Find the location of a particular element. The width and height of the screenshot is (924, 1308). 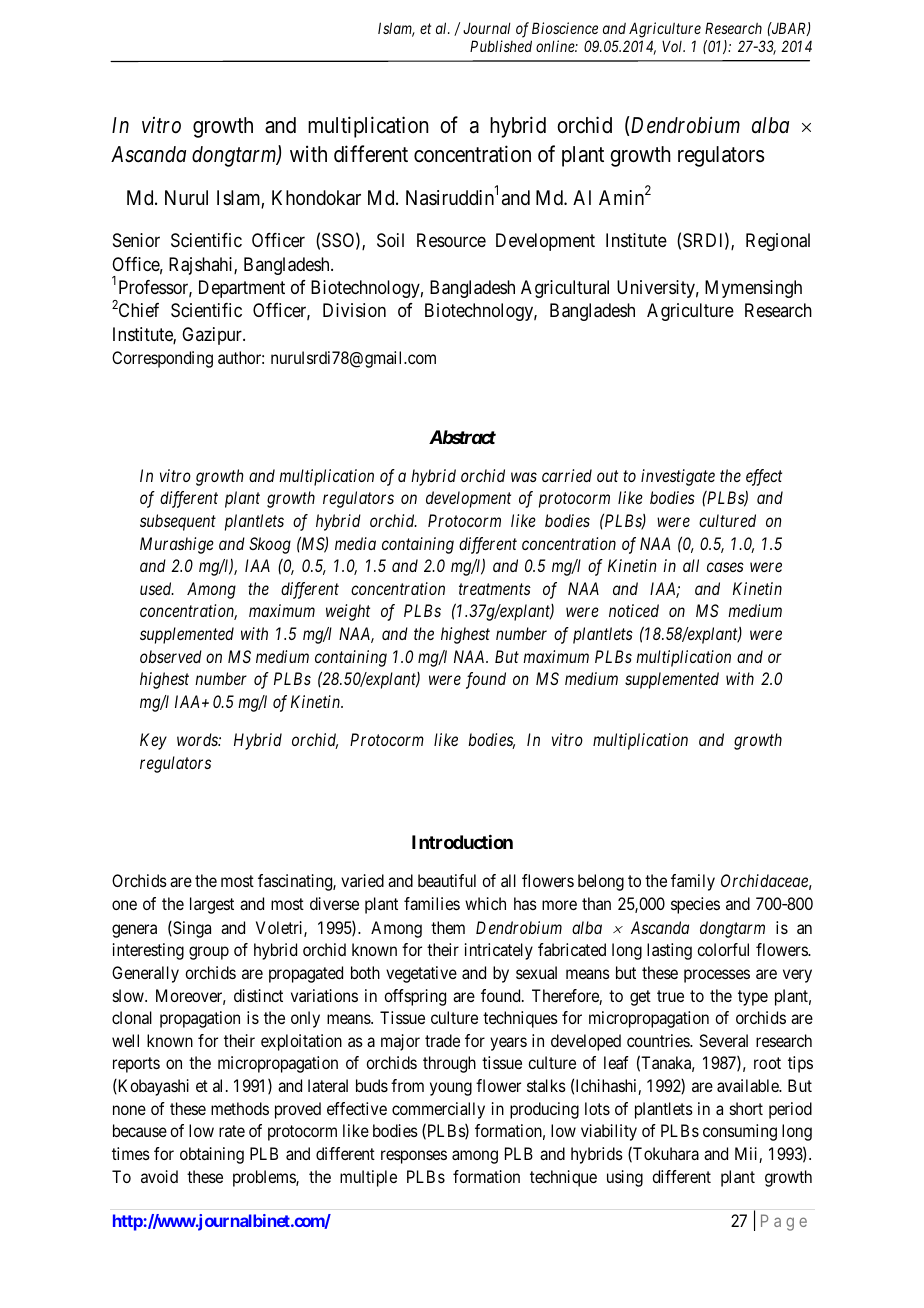

used is located at coordinates (157, 588).
